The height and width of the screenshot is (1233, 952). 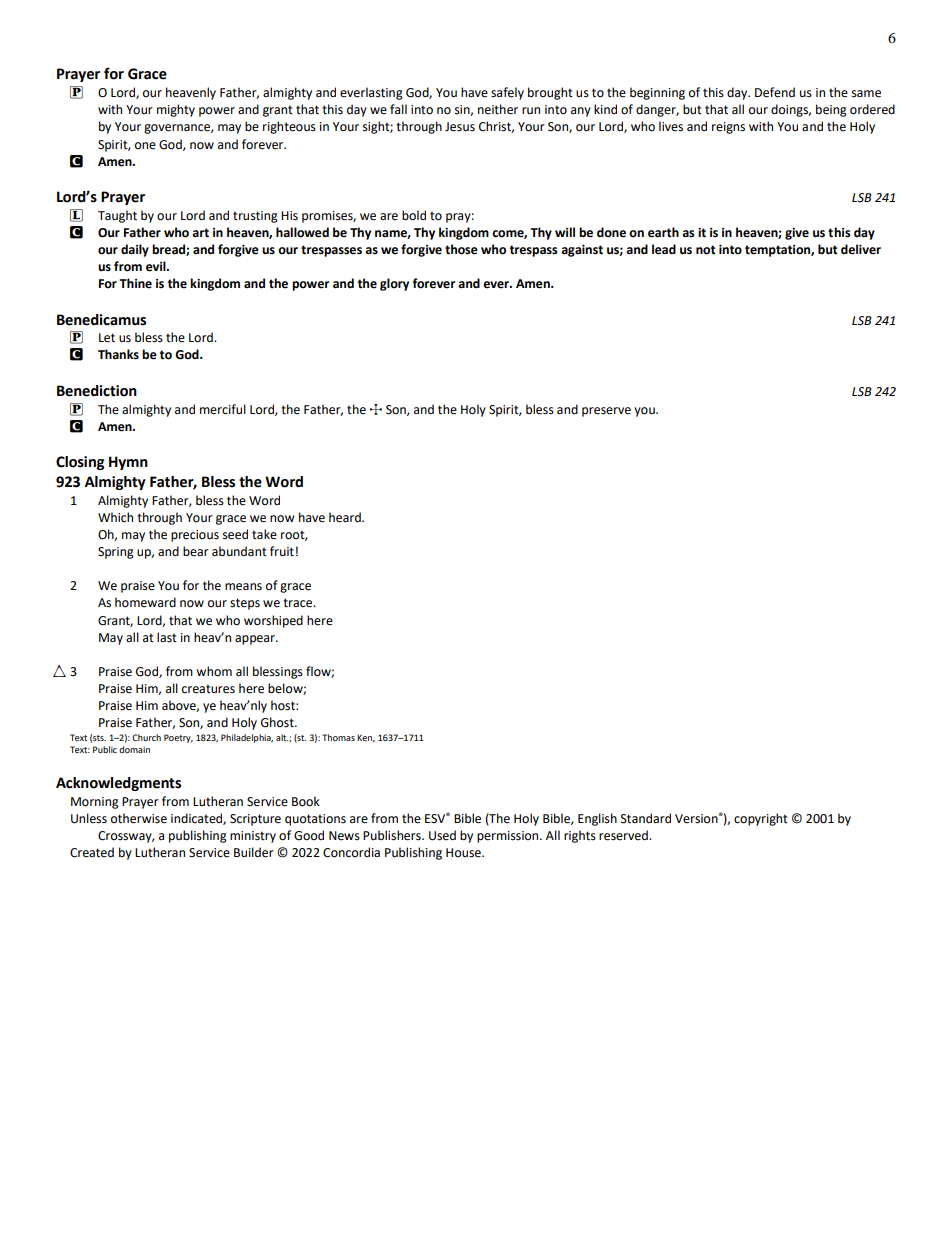 I want to click on otherwise, so click(x=139, y=818).
